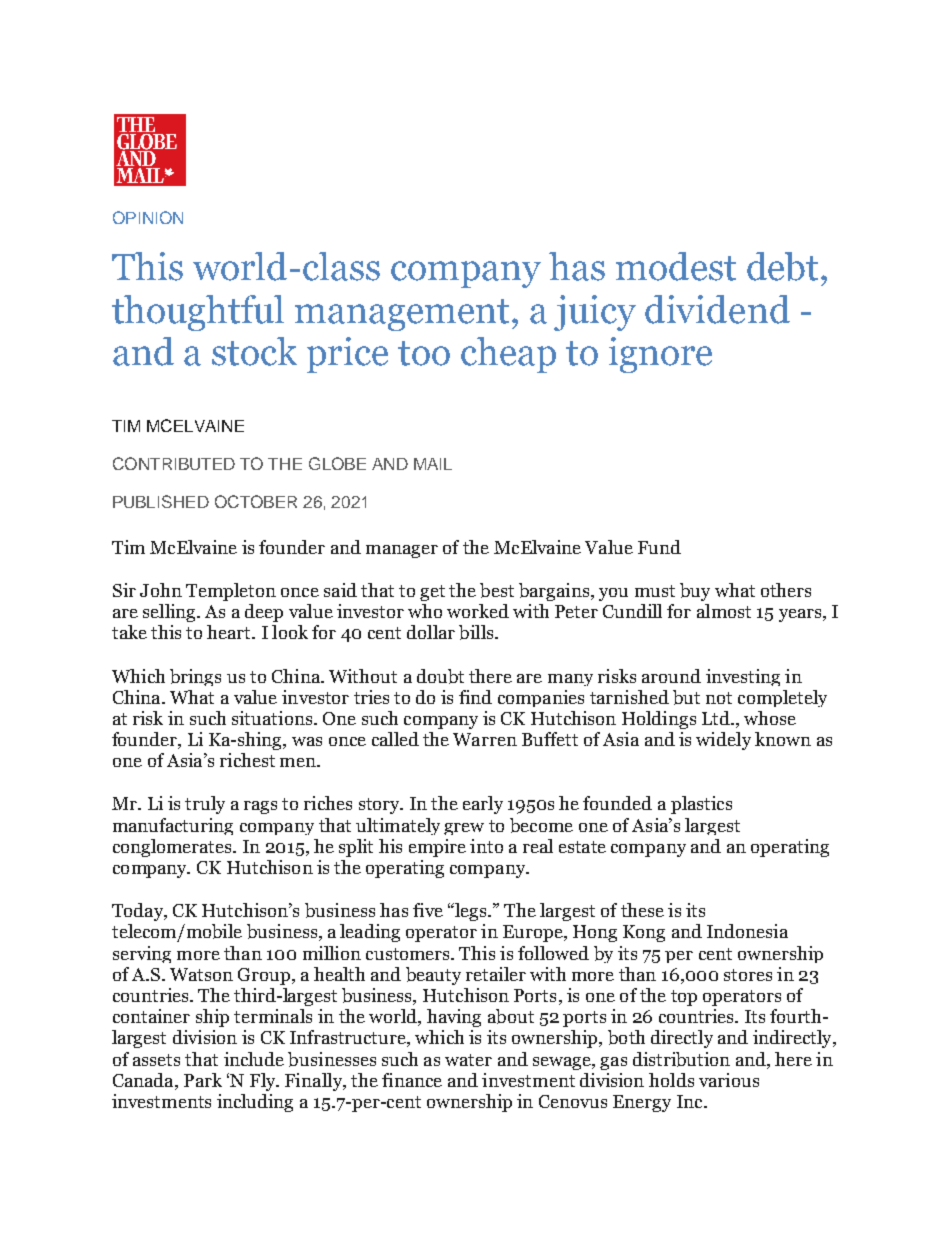  What do you see at coordinates (195, 677) in the image?
I see `brings` at bounding box center [195, 677].
